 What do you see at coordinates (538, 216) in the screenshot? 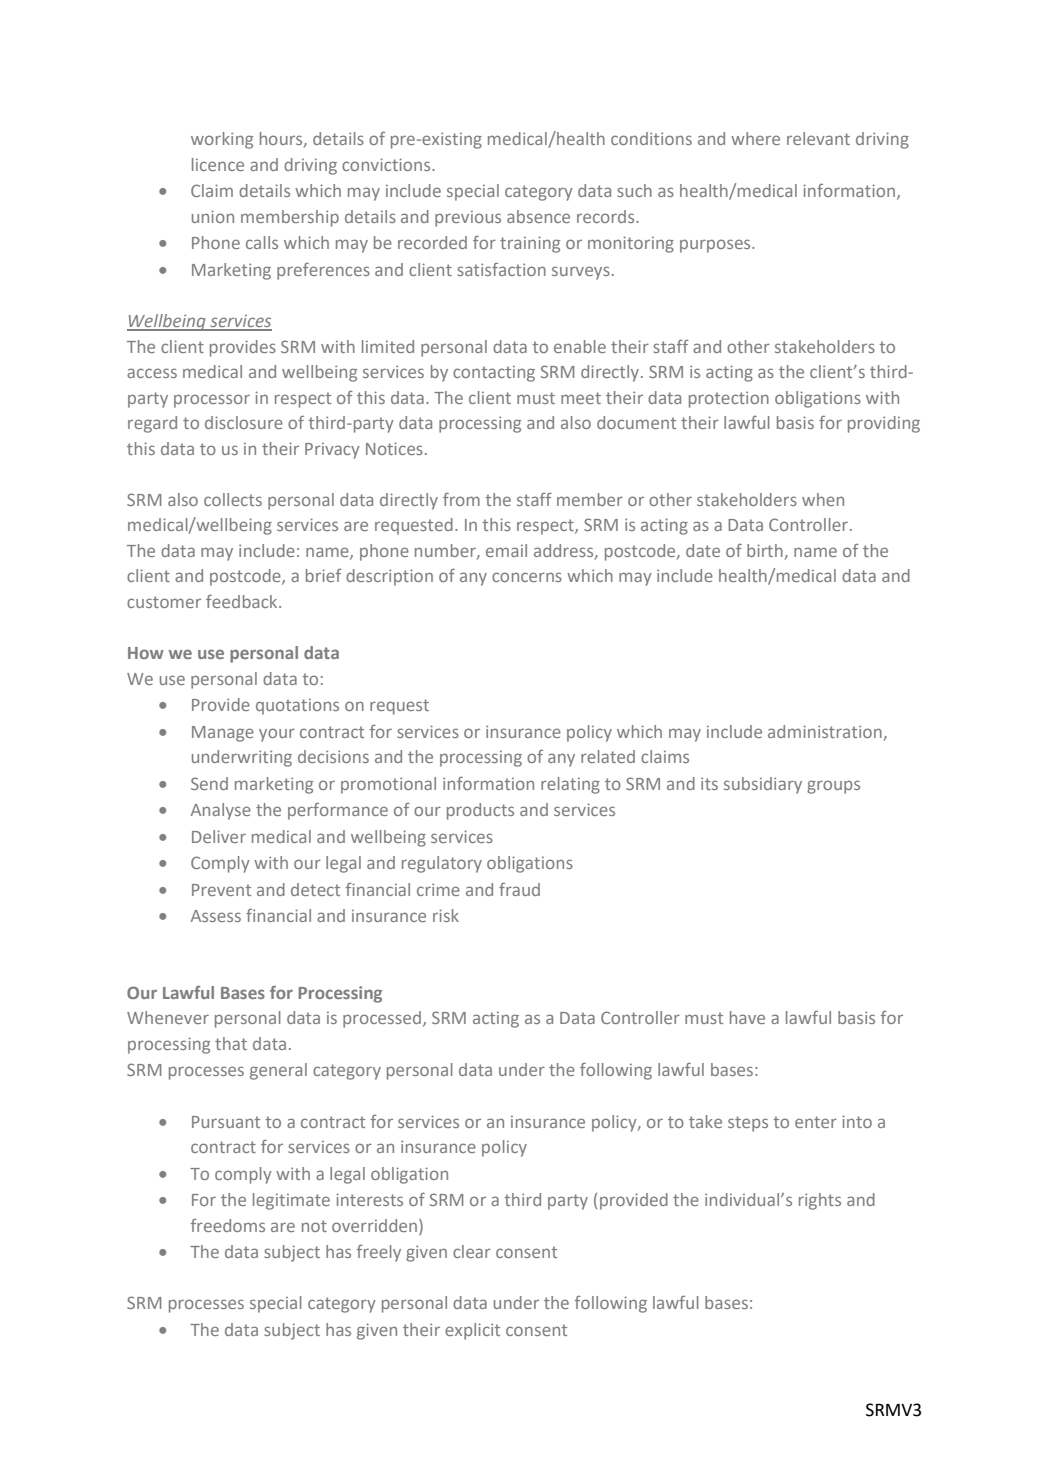
I see `absence` at bounding box center [538, 216].
